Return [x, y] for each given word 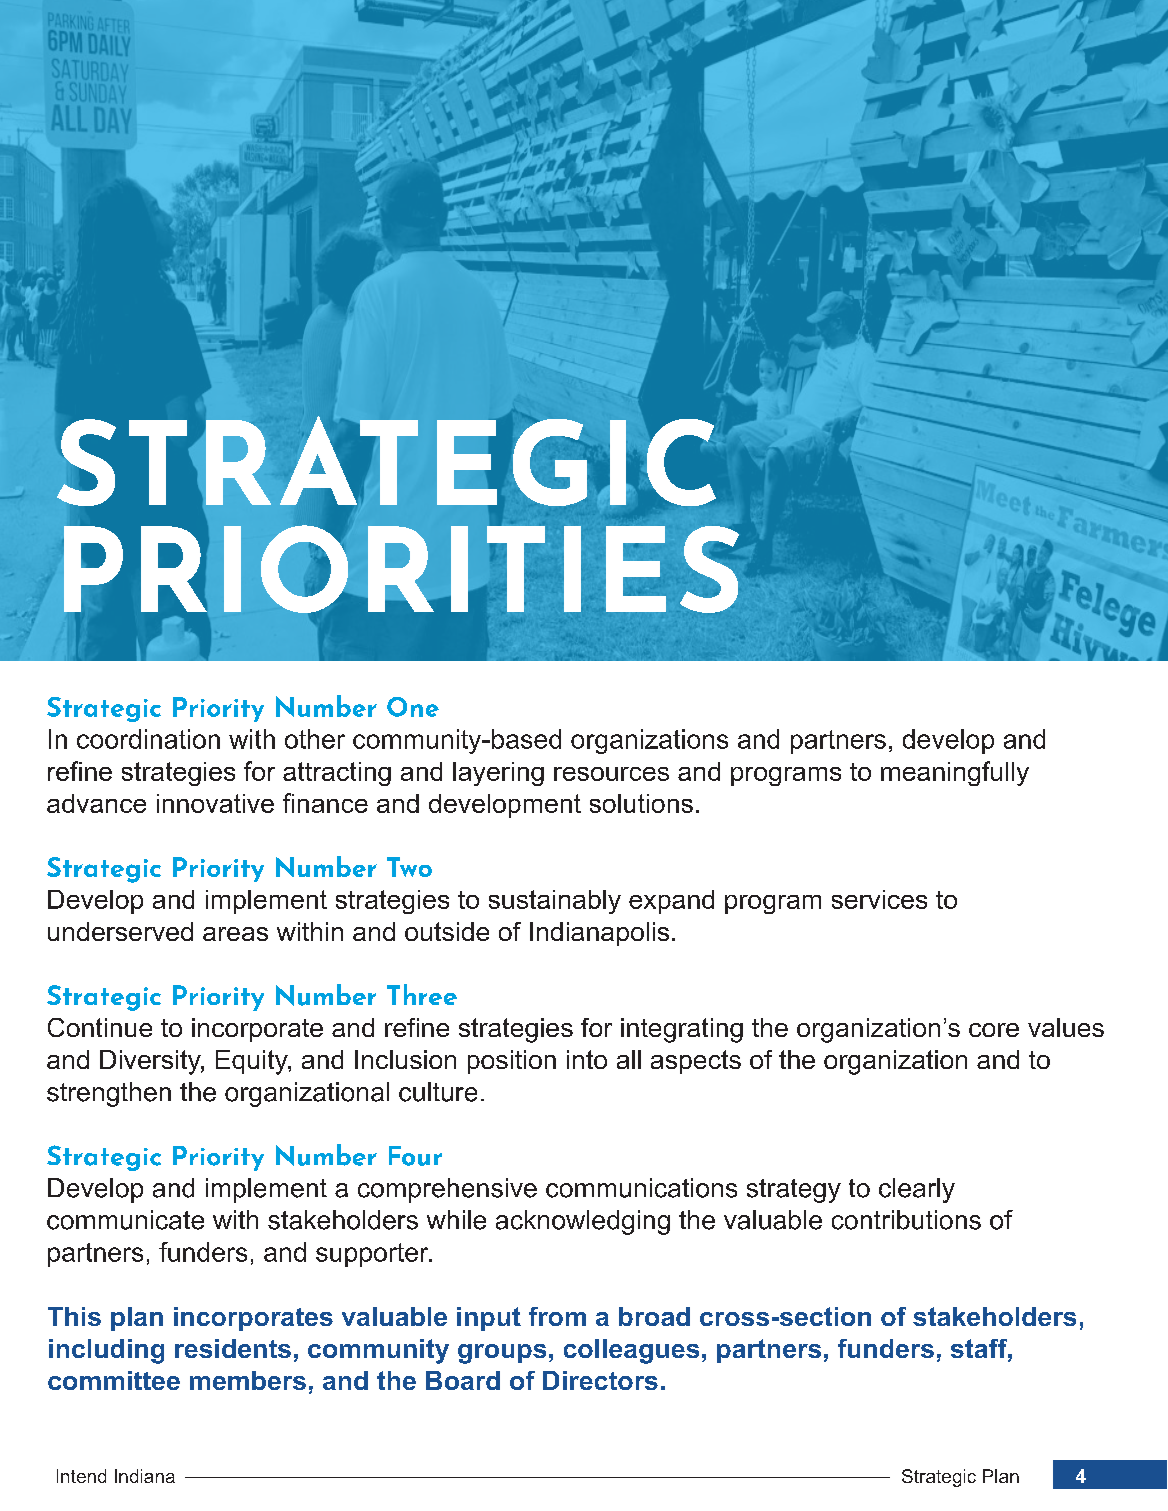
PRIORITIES [401, 569]
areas [235, 934]
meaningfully [955, 773]
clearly [917, 1190]
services [879, 899]
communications [641, 1188]
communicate [125, 1220]
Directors [600, 1380]
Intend [81, 1476]
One [413, 707]
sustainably [555, 902]
